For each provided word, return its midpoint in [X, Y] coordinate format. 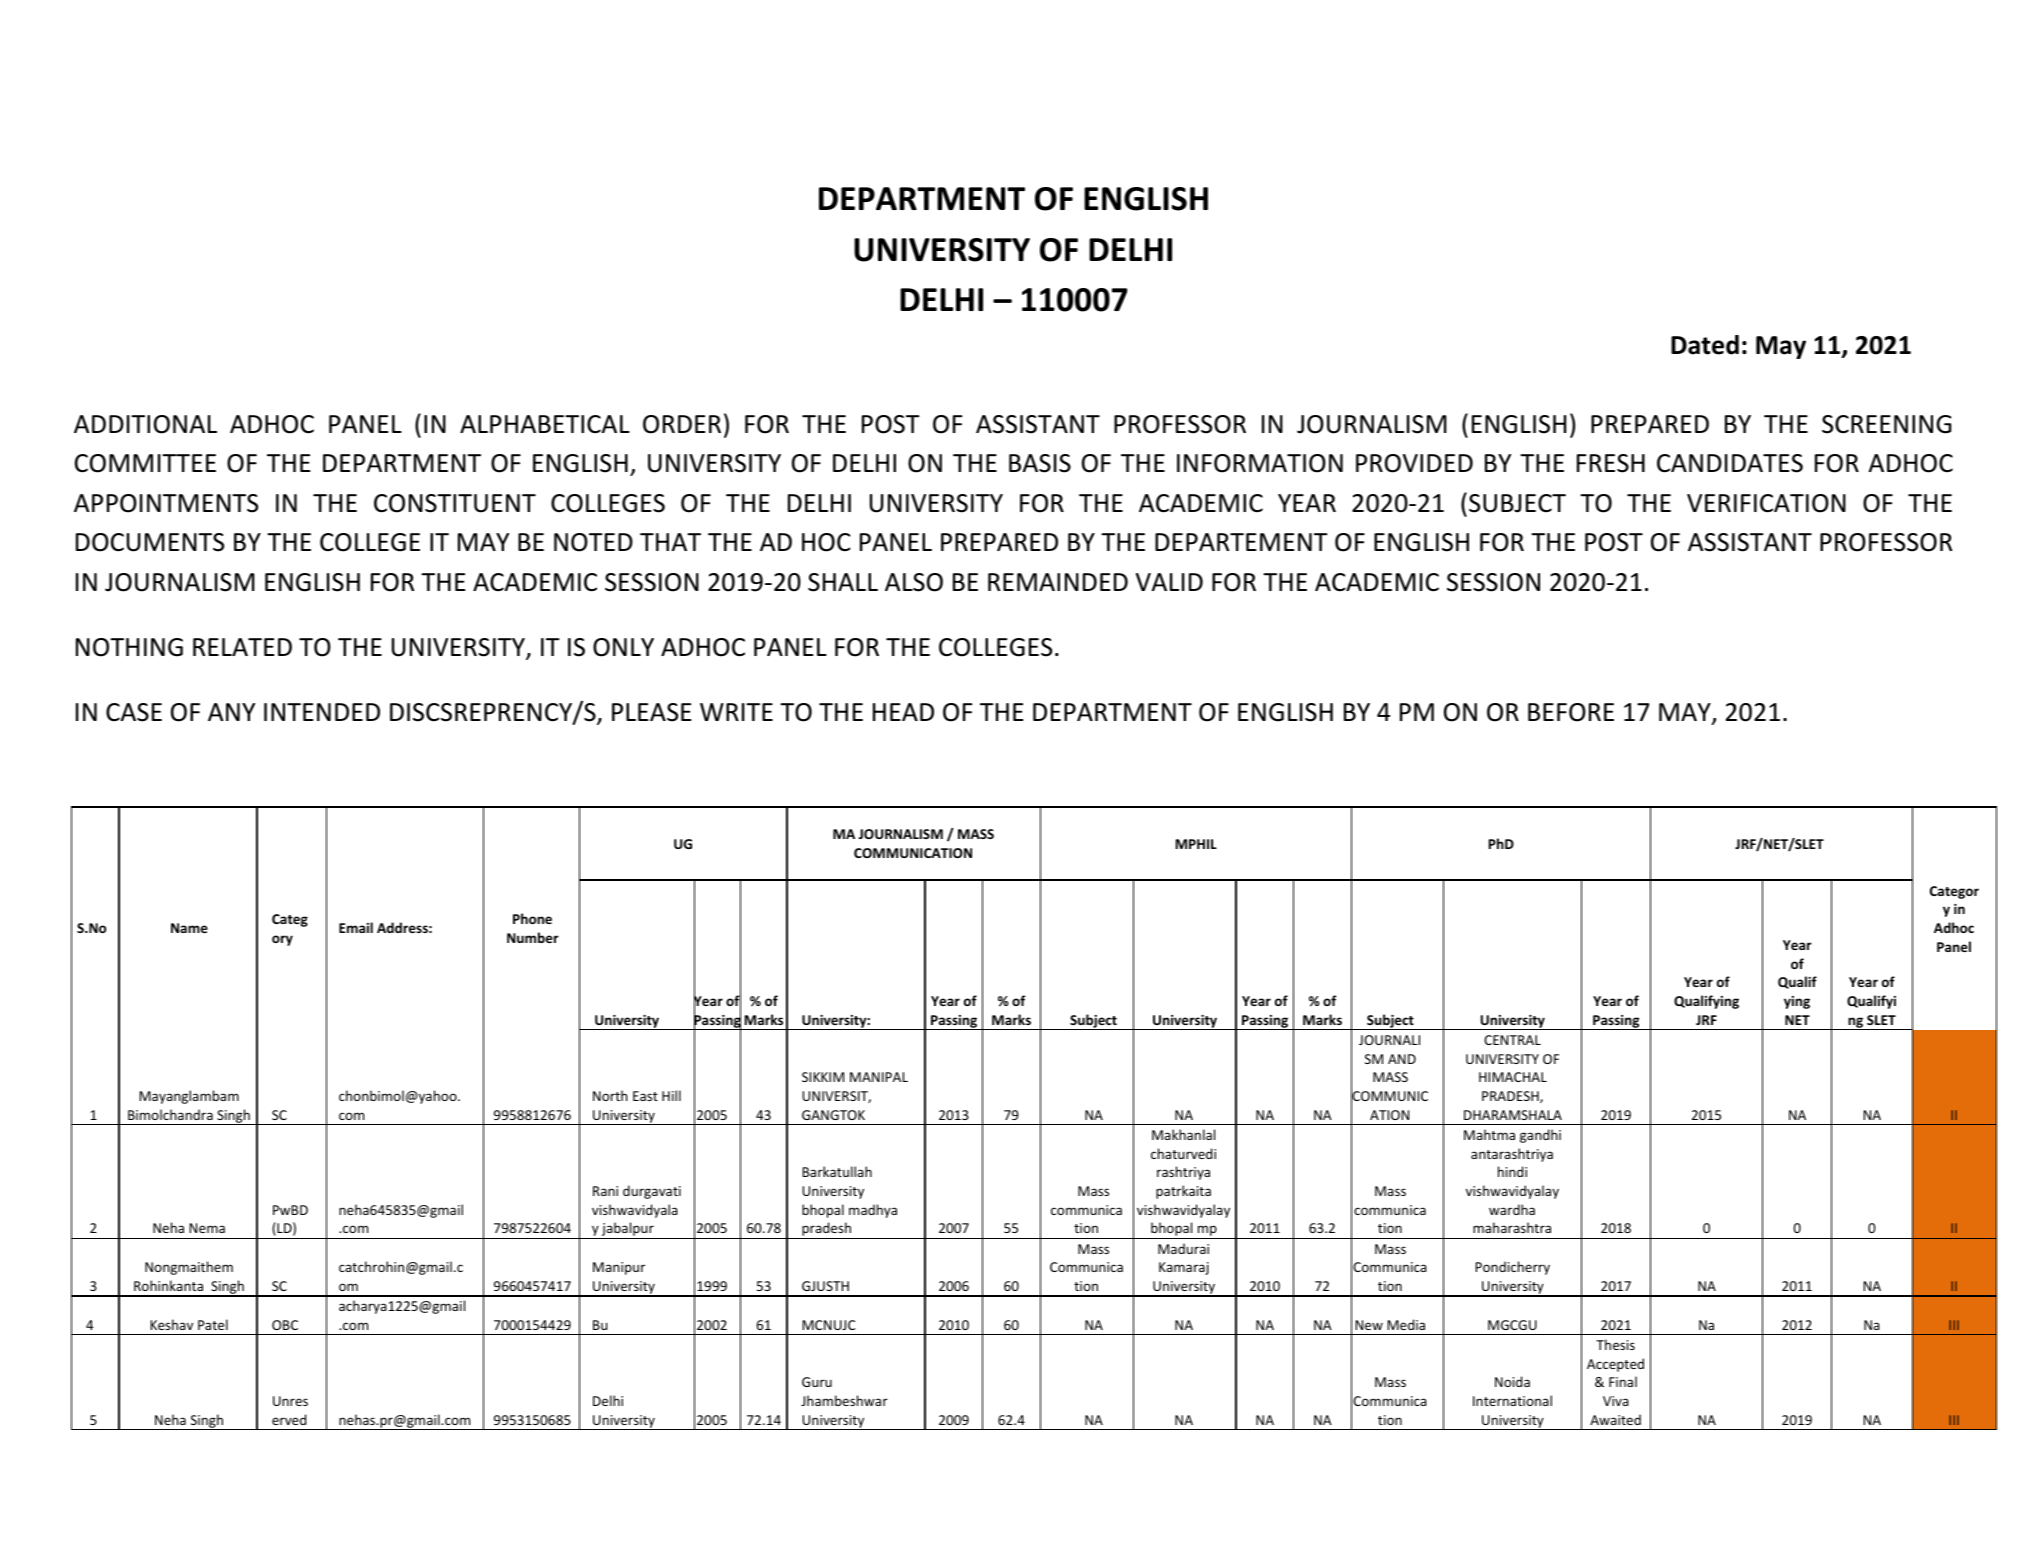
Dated [1705, 345]
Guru [817, 1382]
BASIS [1040, 463]
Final [1623, 1381]
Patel [213, 1324]
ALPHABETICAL [545, 424]
